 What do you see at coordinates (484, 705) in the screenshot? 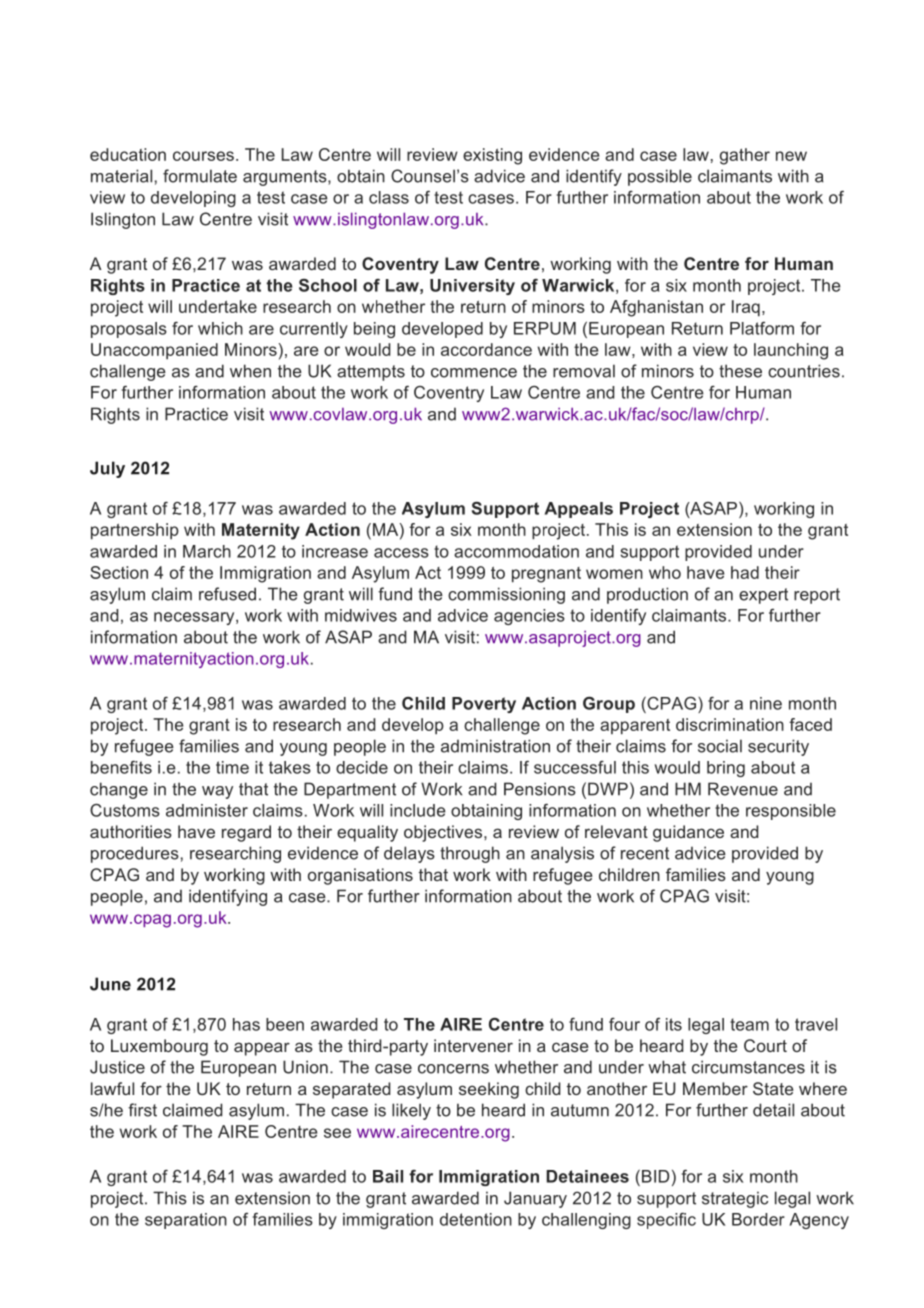
I see `Poverty` at bounding box center [484, 705].
